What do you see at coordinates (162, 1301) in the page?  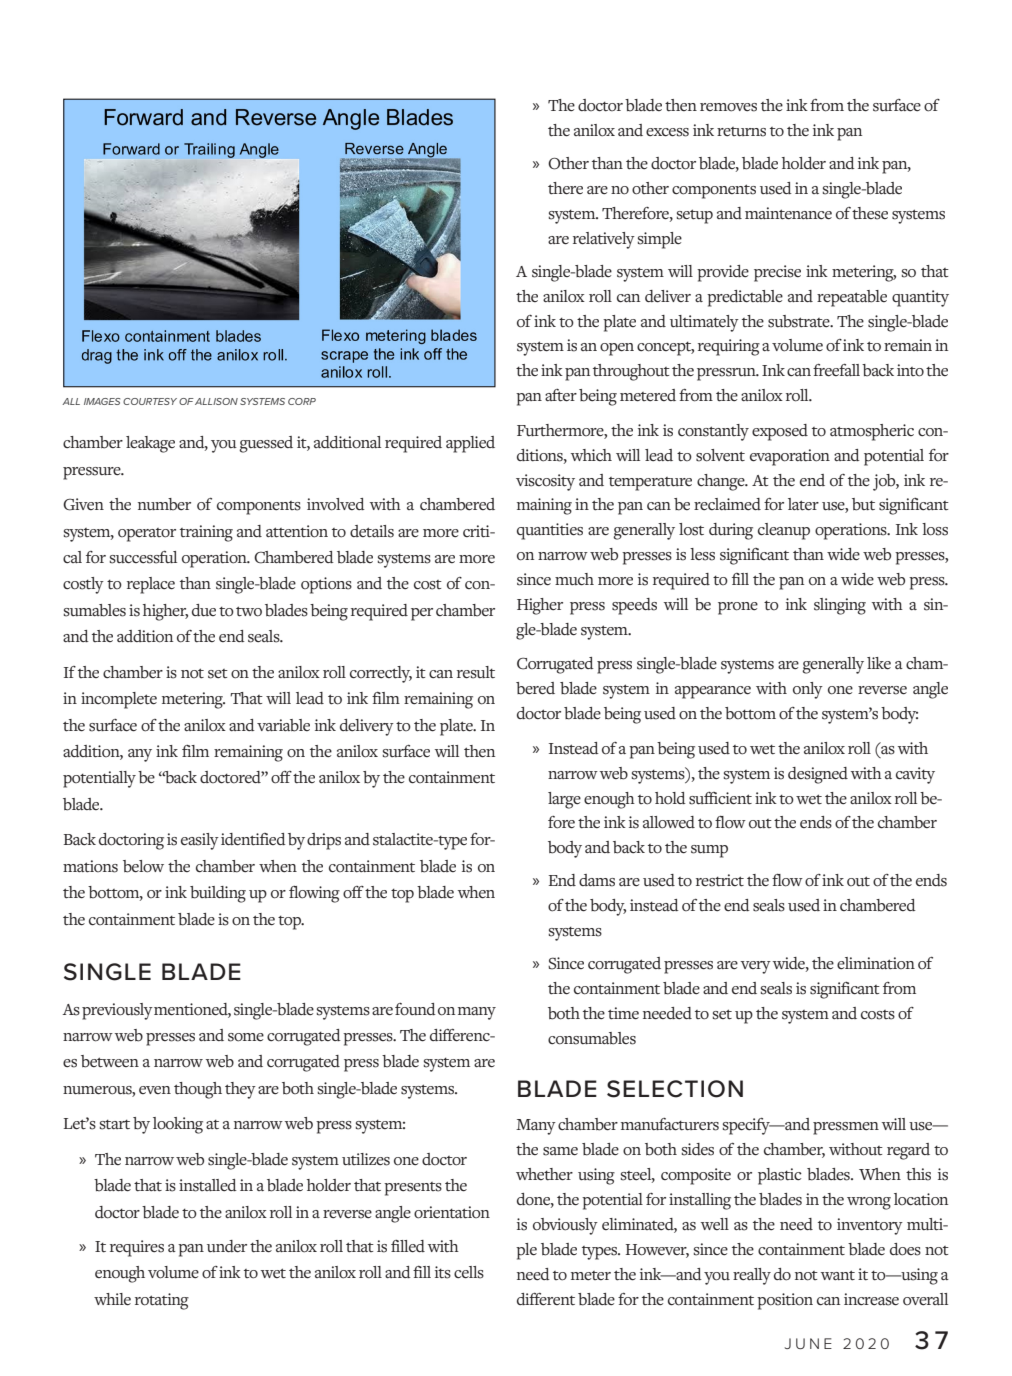 I see `rotating` at bounding box center [162, 1301].
